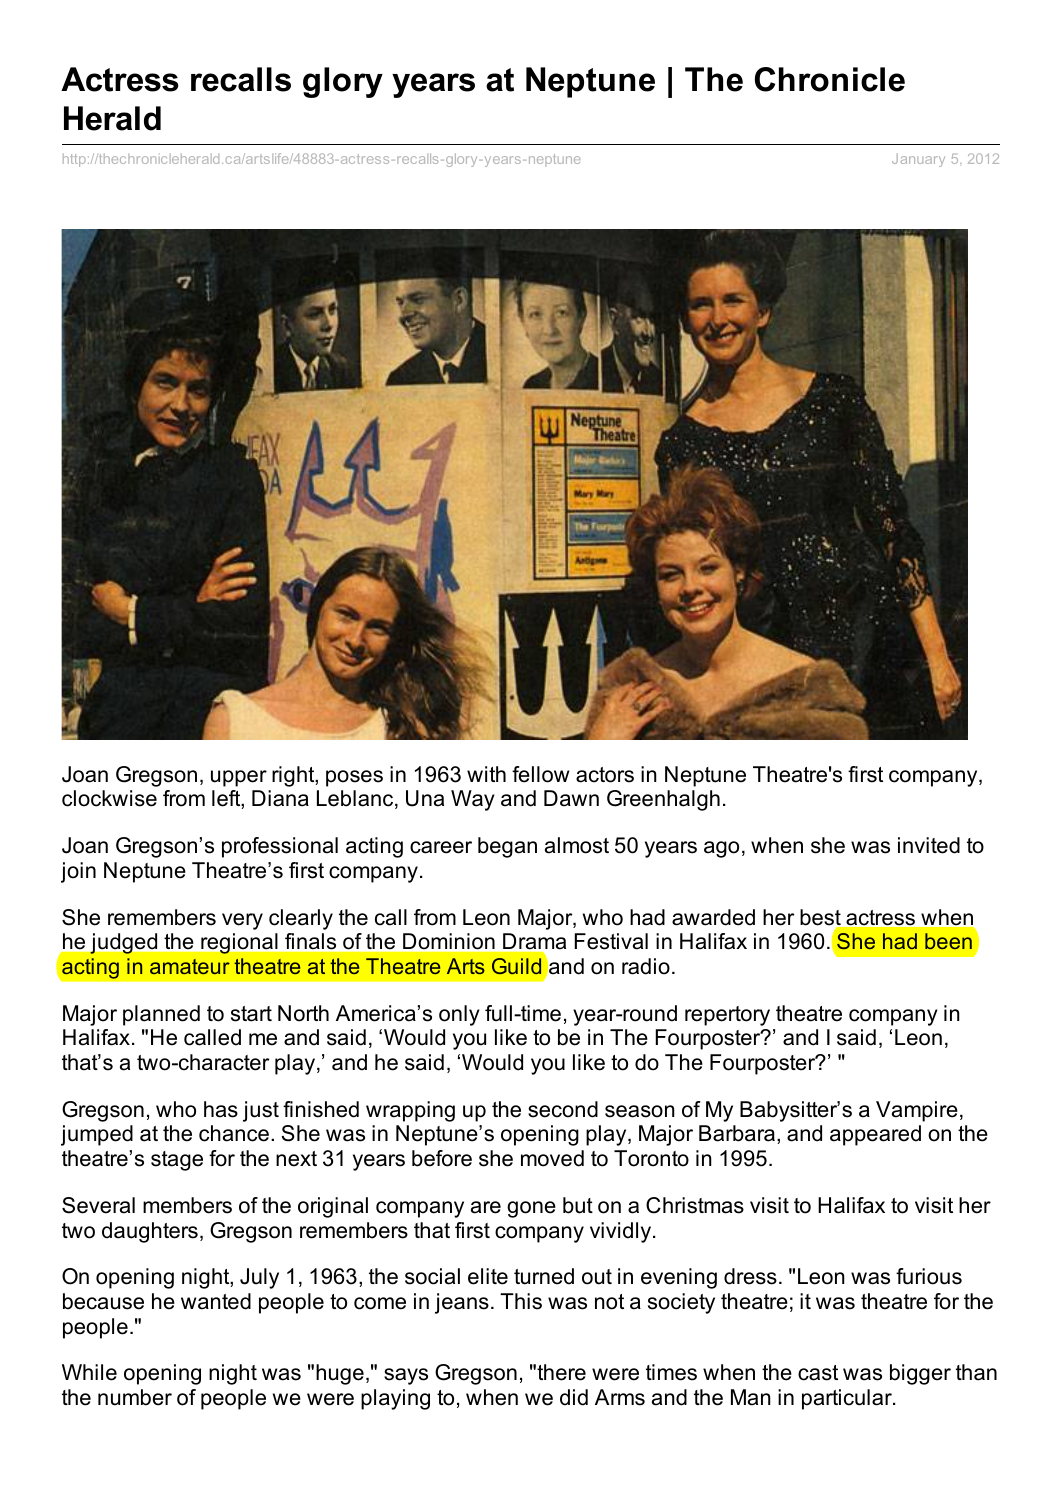  What do you see at coordinates (571, 798) in the screenshot?
I see `Dawn` at bounding box center [571, 798].
